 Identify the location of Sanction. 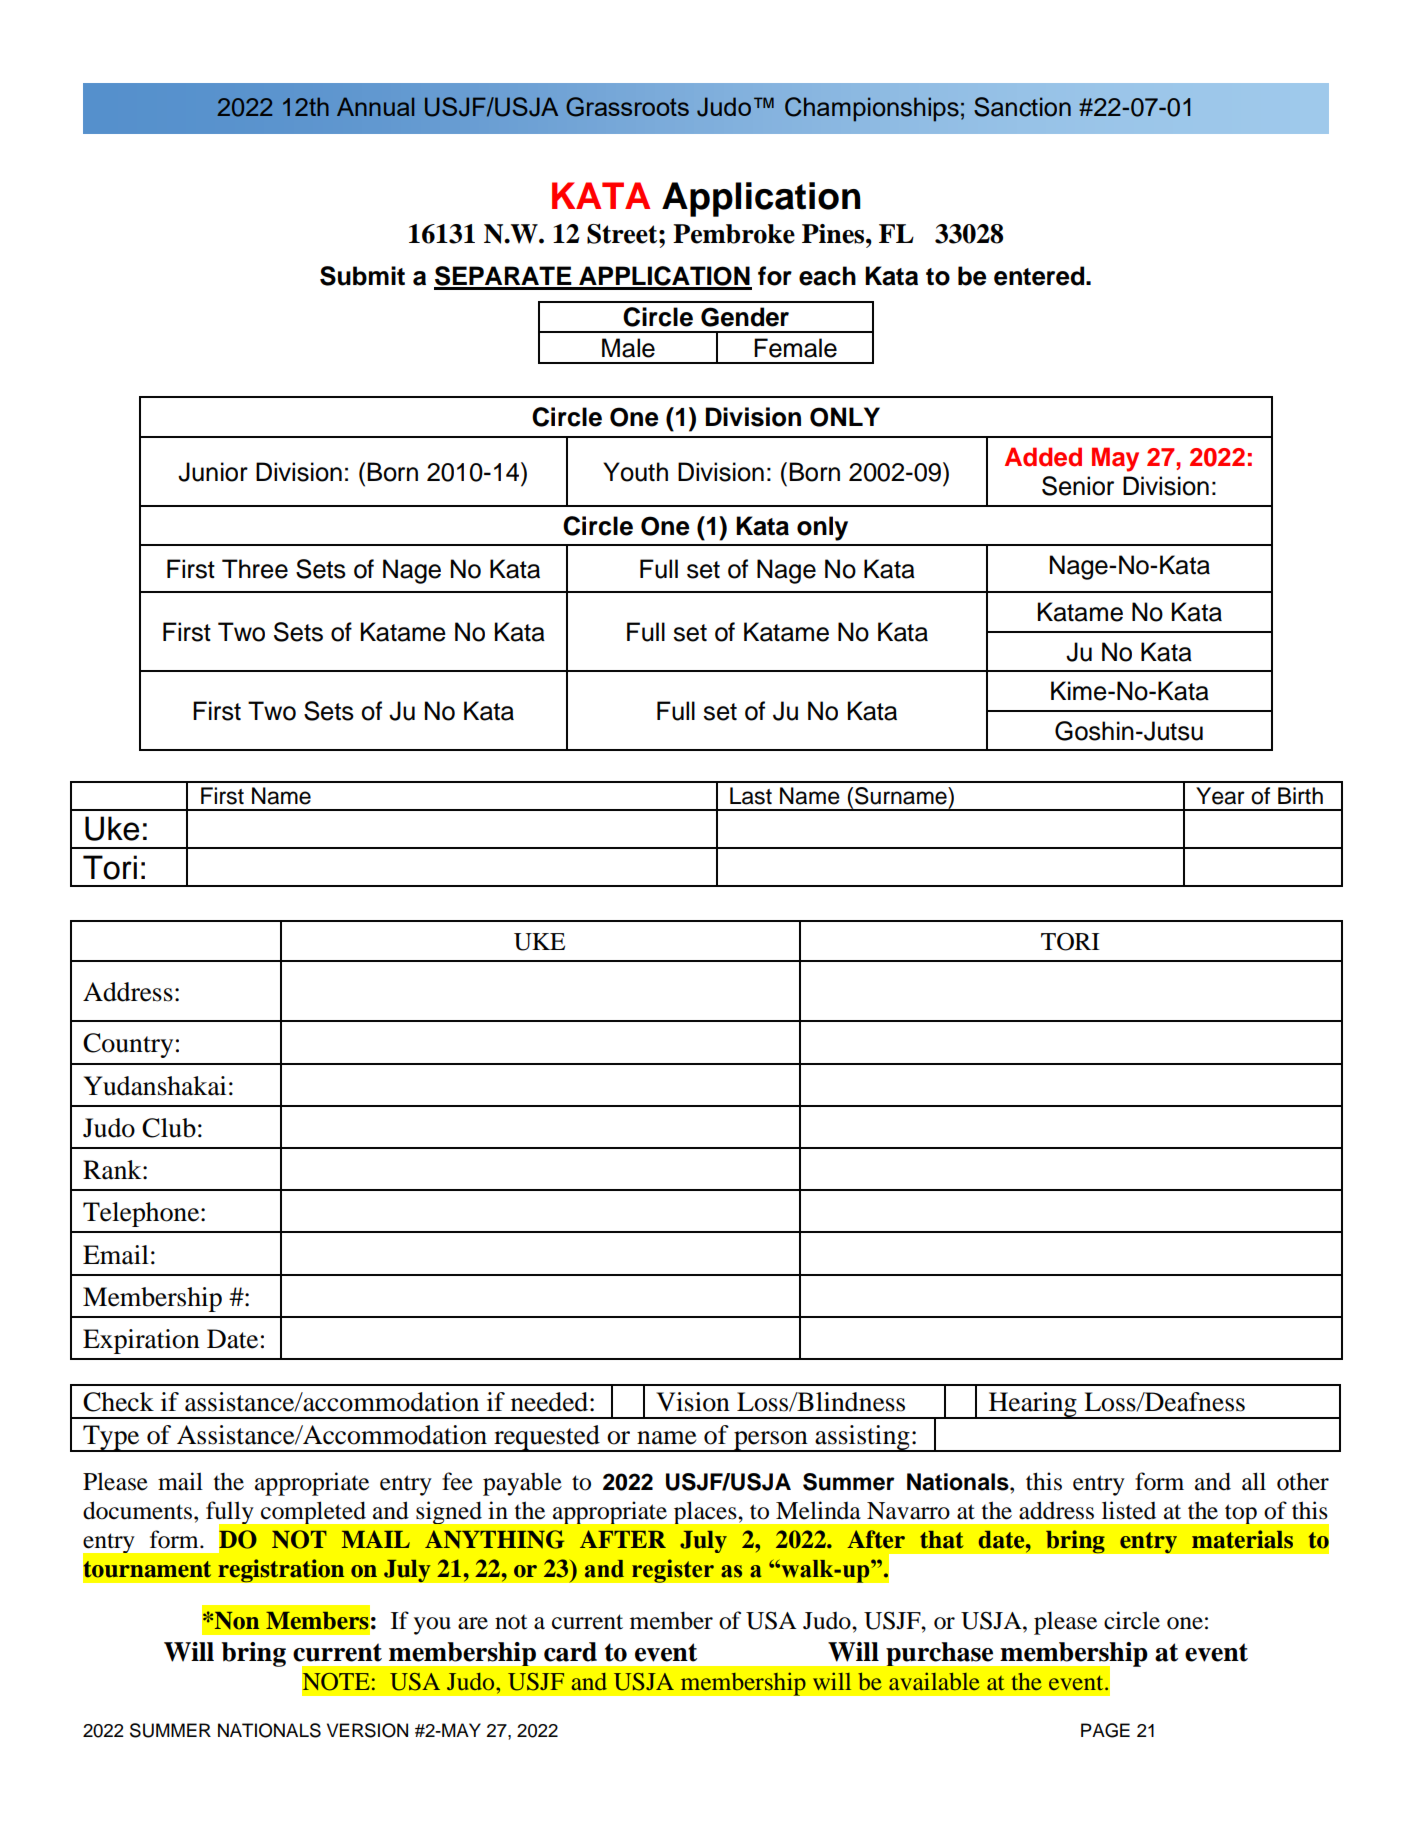
(1022, 107).
